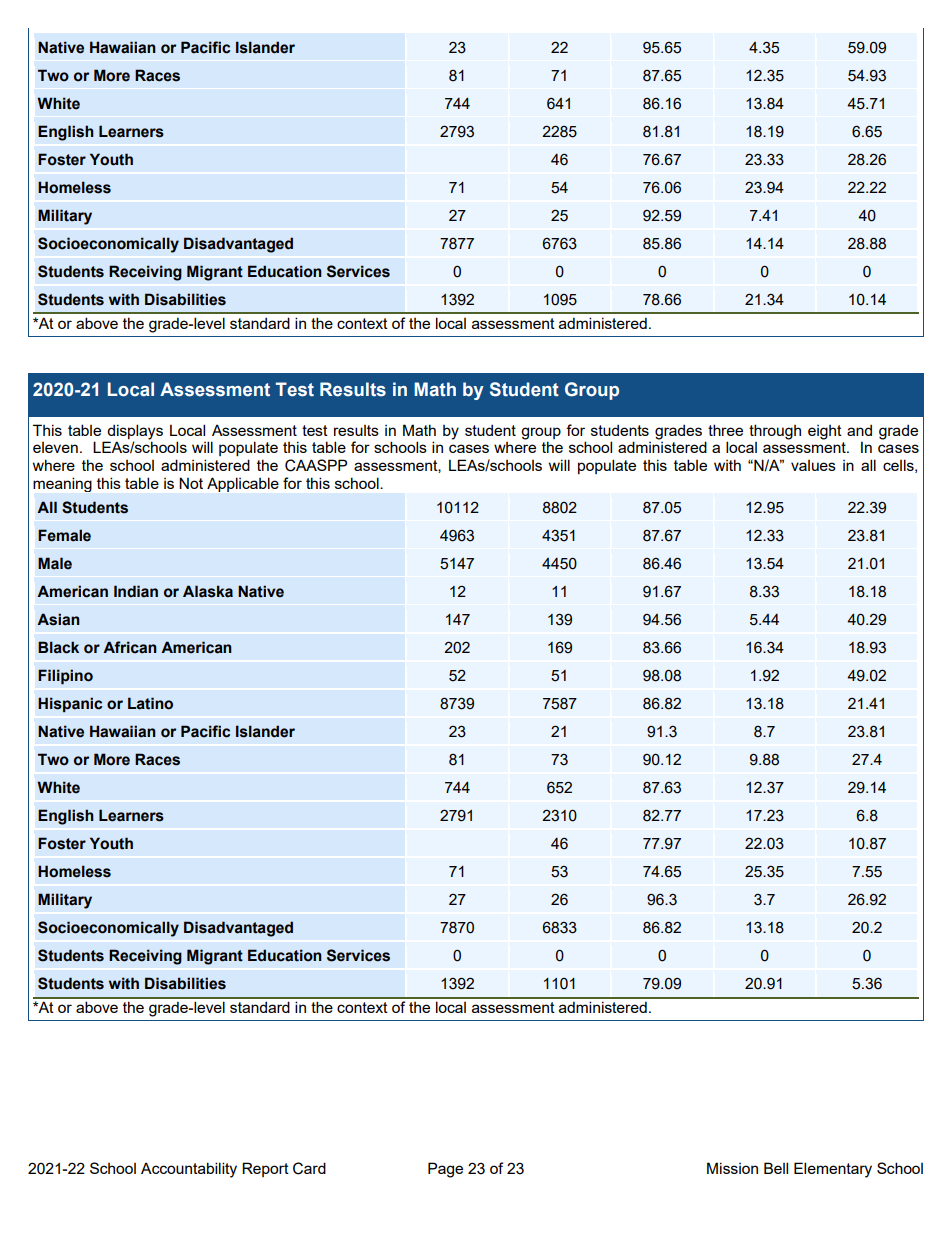 The image size is (952, 1233). What do you see at coordinates (189, 1170) in the screenshot?
I see `Accountability` at bounding box center [189, 1170].
